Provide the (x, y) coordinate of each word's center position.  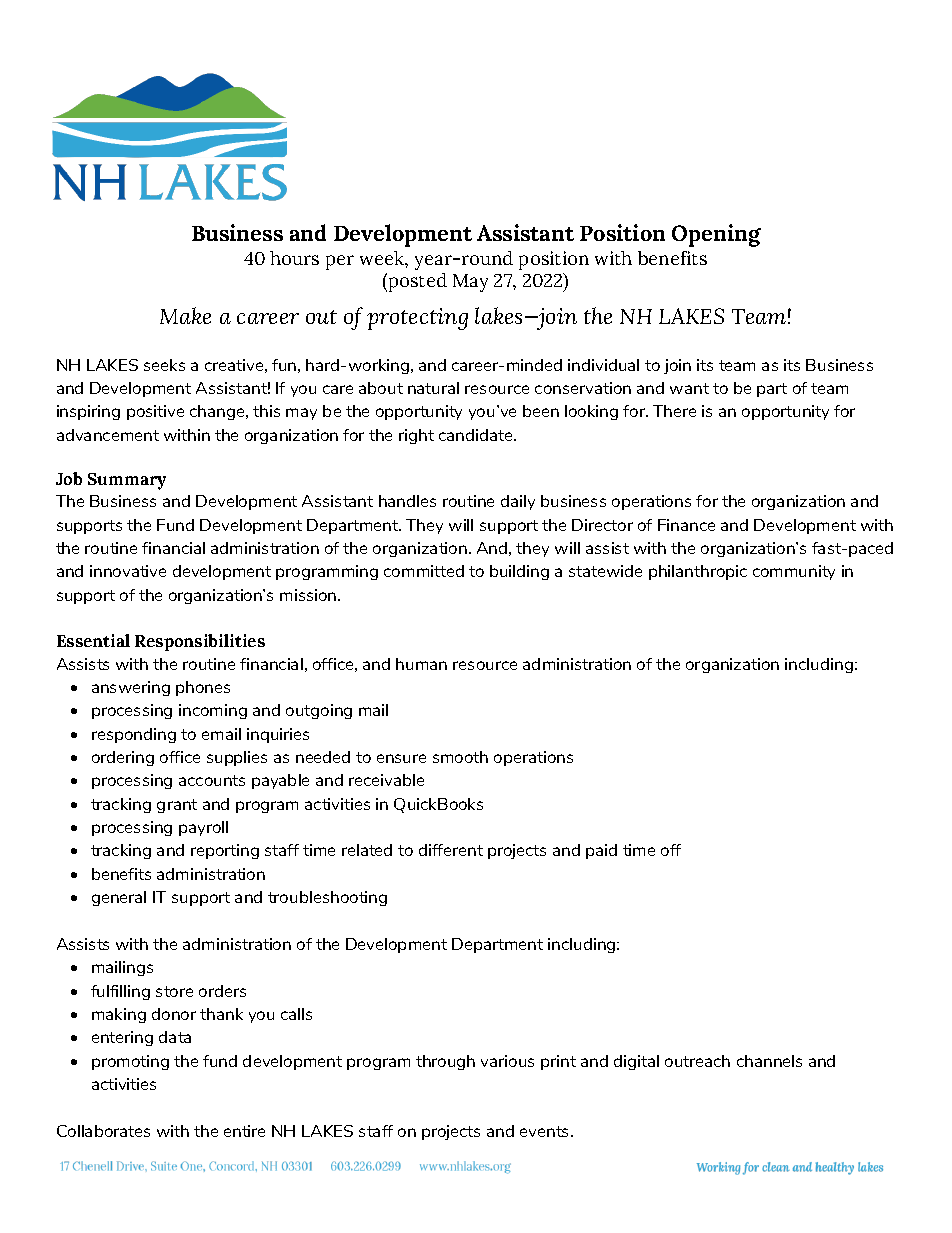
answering (131, 688)
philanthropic (698, 572)
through (445, 1062)
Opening (716, 235)
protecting (417, 319)
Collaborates (103, 1131)
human (421, 664)
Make (185, 315)
